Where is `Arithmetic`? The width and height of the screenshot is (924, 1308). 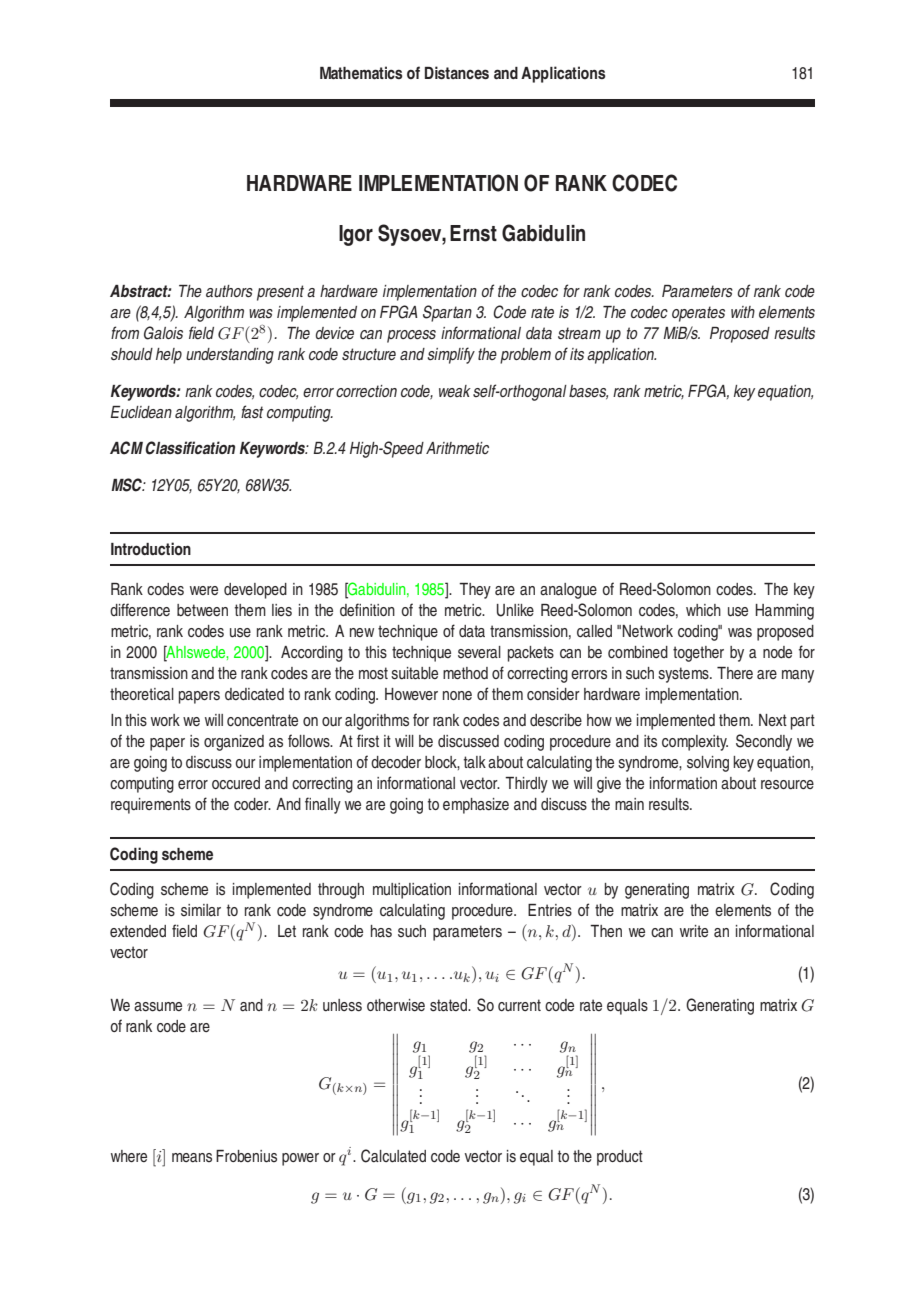 Arithmetic is located at coordinates (457, 448).
